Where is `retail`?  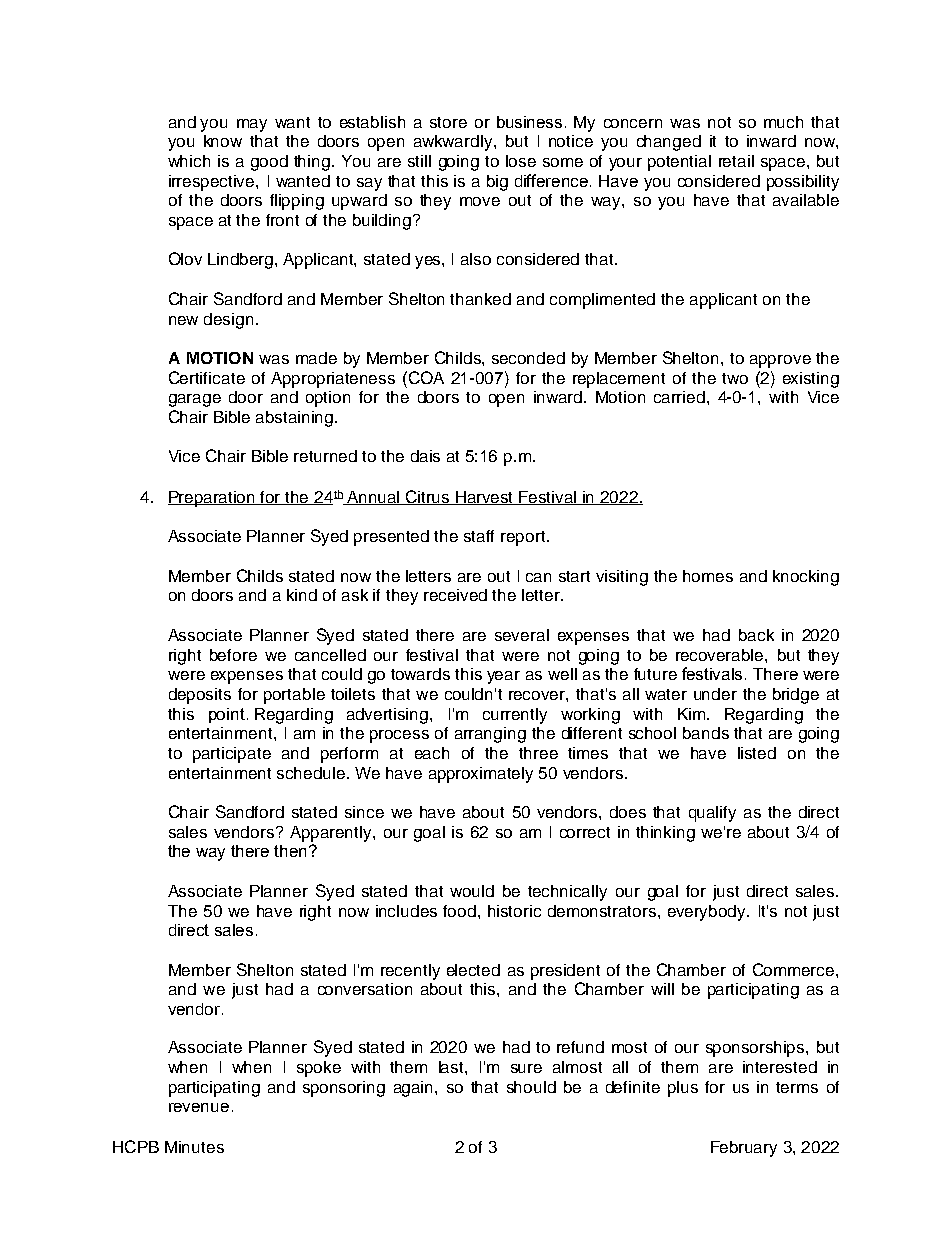
retail is located at coordinates (736, 161).
